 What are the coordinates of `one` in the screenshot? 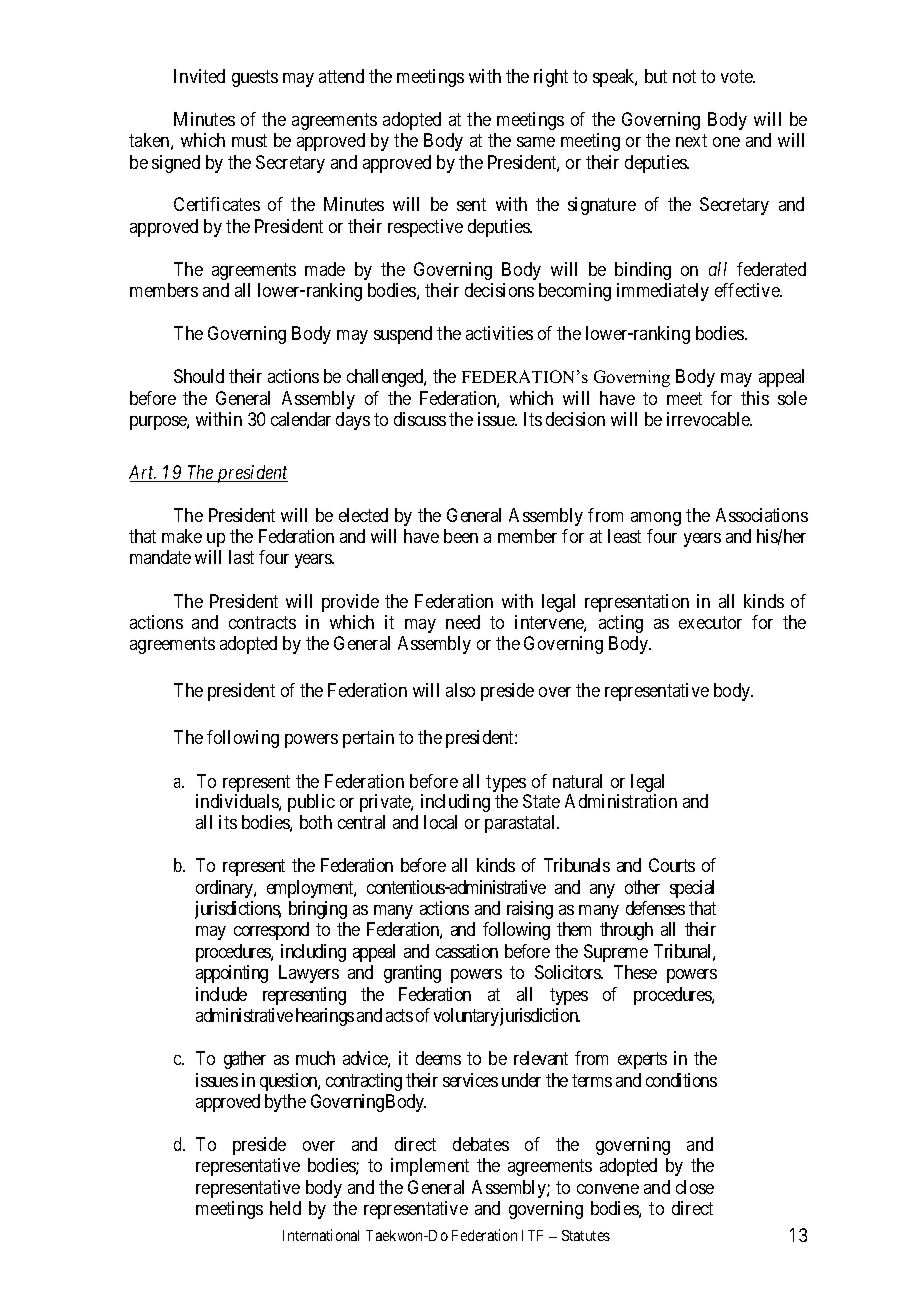 It's located at (726, 142).
